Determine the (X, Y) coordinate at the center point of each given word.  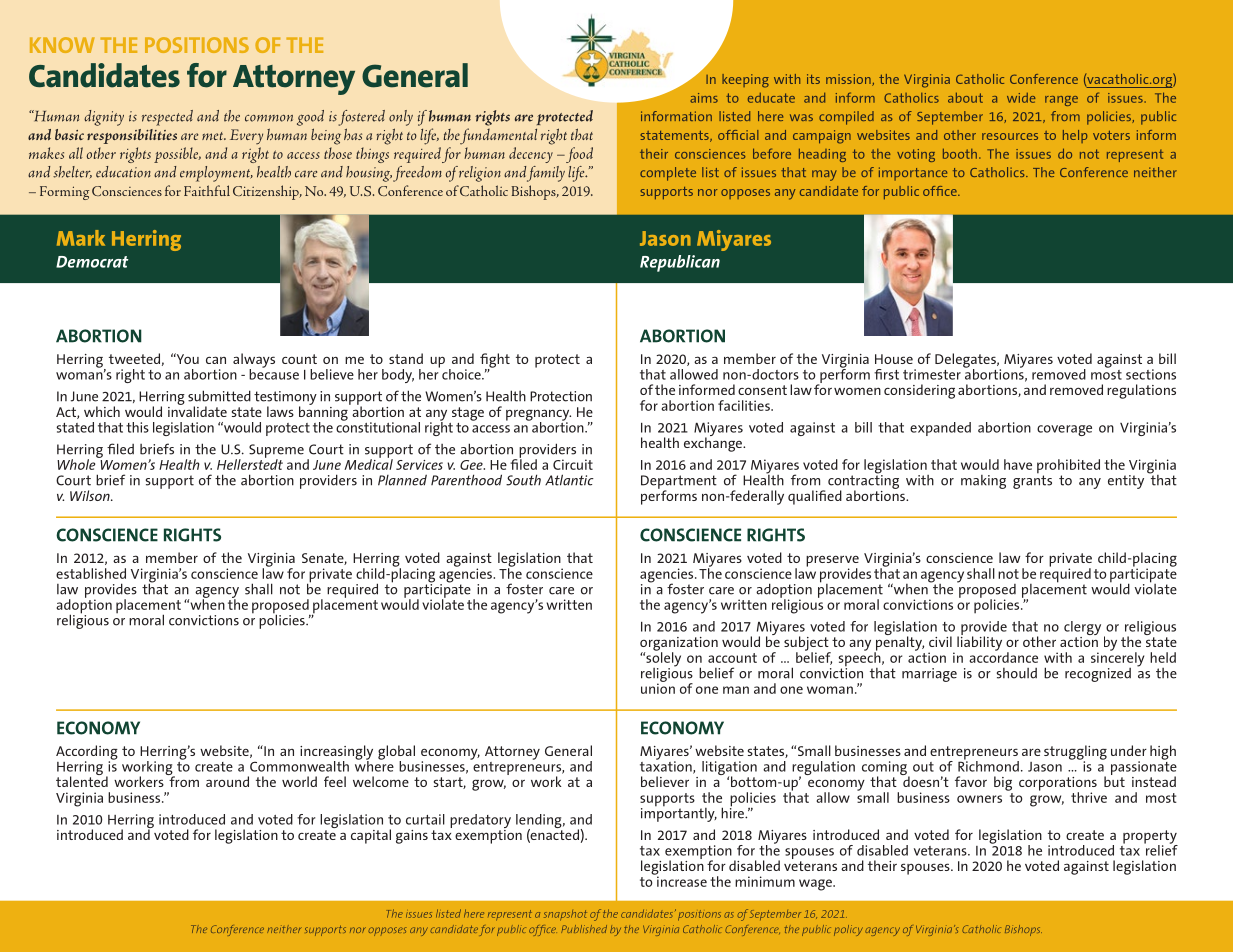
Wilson (91, 495)
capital (371, 836)
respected (167, 118)
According (87, 753)
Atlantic (569, 480)
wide (1021, 98)
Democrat (92, 262)
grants (1032, 481)
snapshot (565, 915)
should (1017, 673)
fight (495, 361)
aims (704, 98)
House (894, 359)
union (658, 687)
